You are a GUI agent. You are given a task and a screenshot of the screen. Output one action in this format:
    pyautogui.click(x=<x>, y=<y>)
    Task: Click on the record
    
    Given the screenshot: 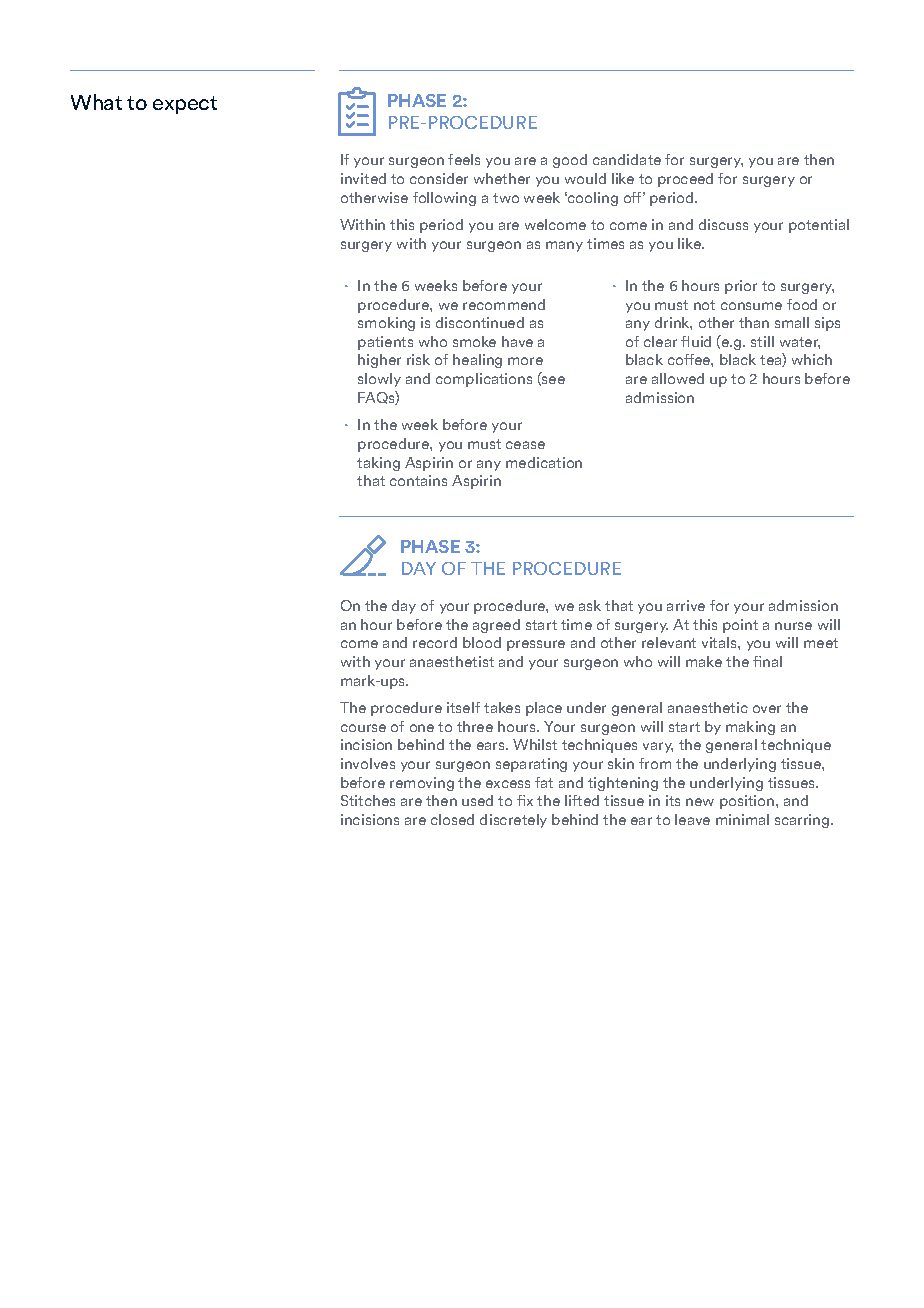 What is the action you would take?
    pyautogui.click(x=435, y=642)
